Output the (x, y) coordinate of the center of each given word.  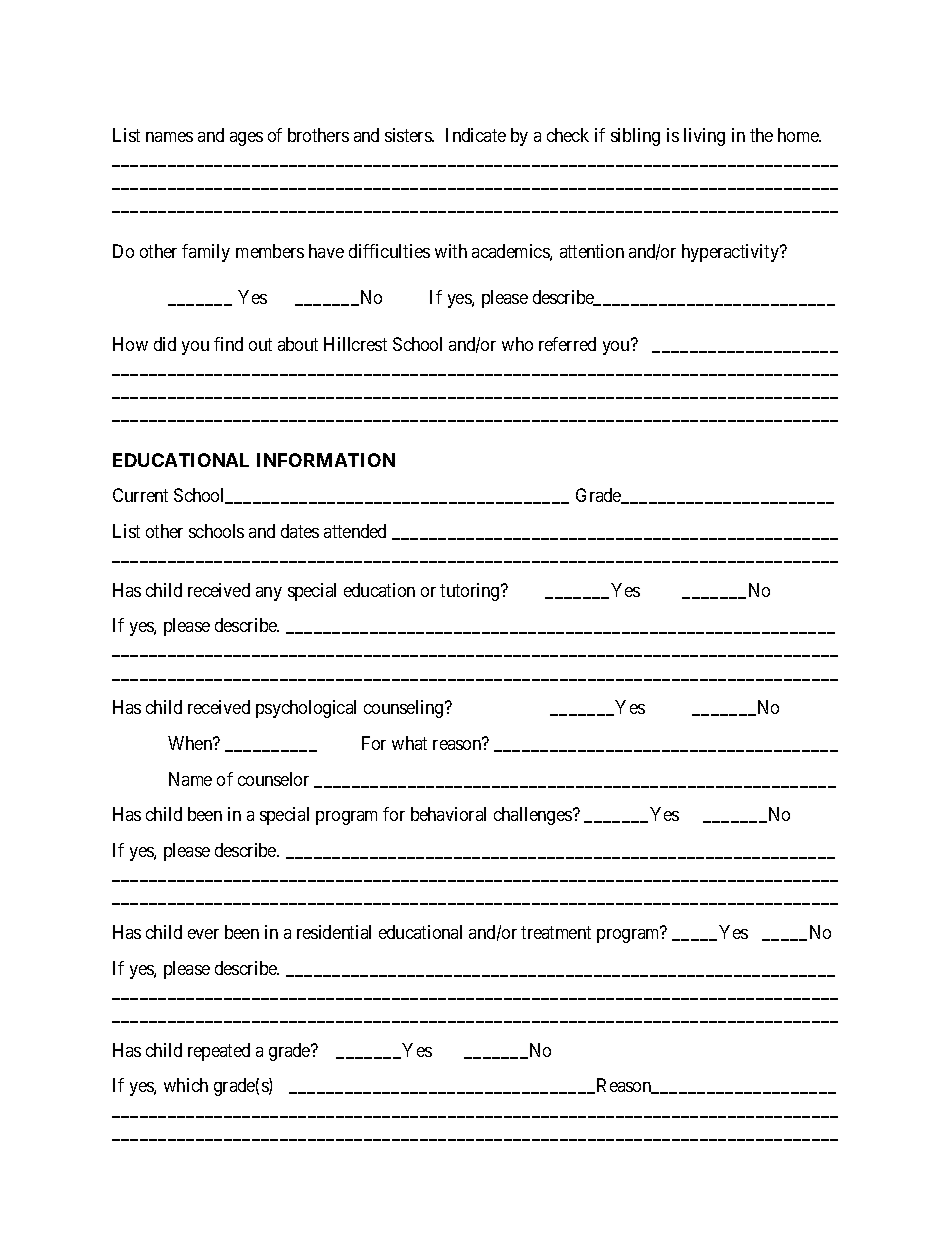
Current (140, 495)
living (704, 137)
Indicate (476, 135)
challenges (534, 816)
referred (567, 344)
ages (246, 139)
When (191, 743)
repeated (219, 1052)
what (409, 743)
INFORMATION (326, 460)
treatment (556, 932)
